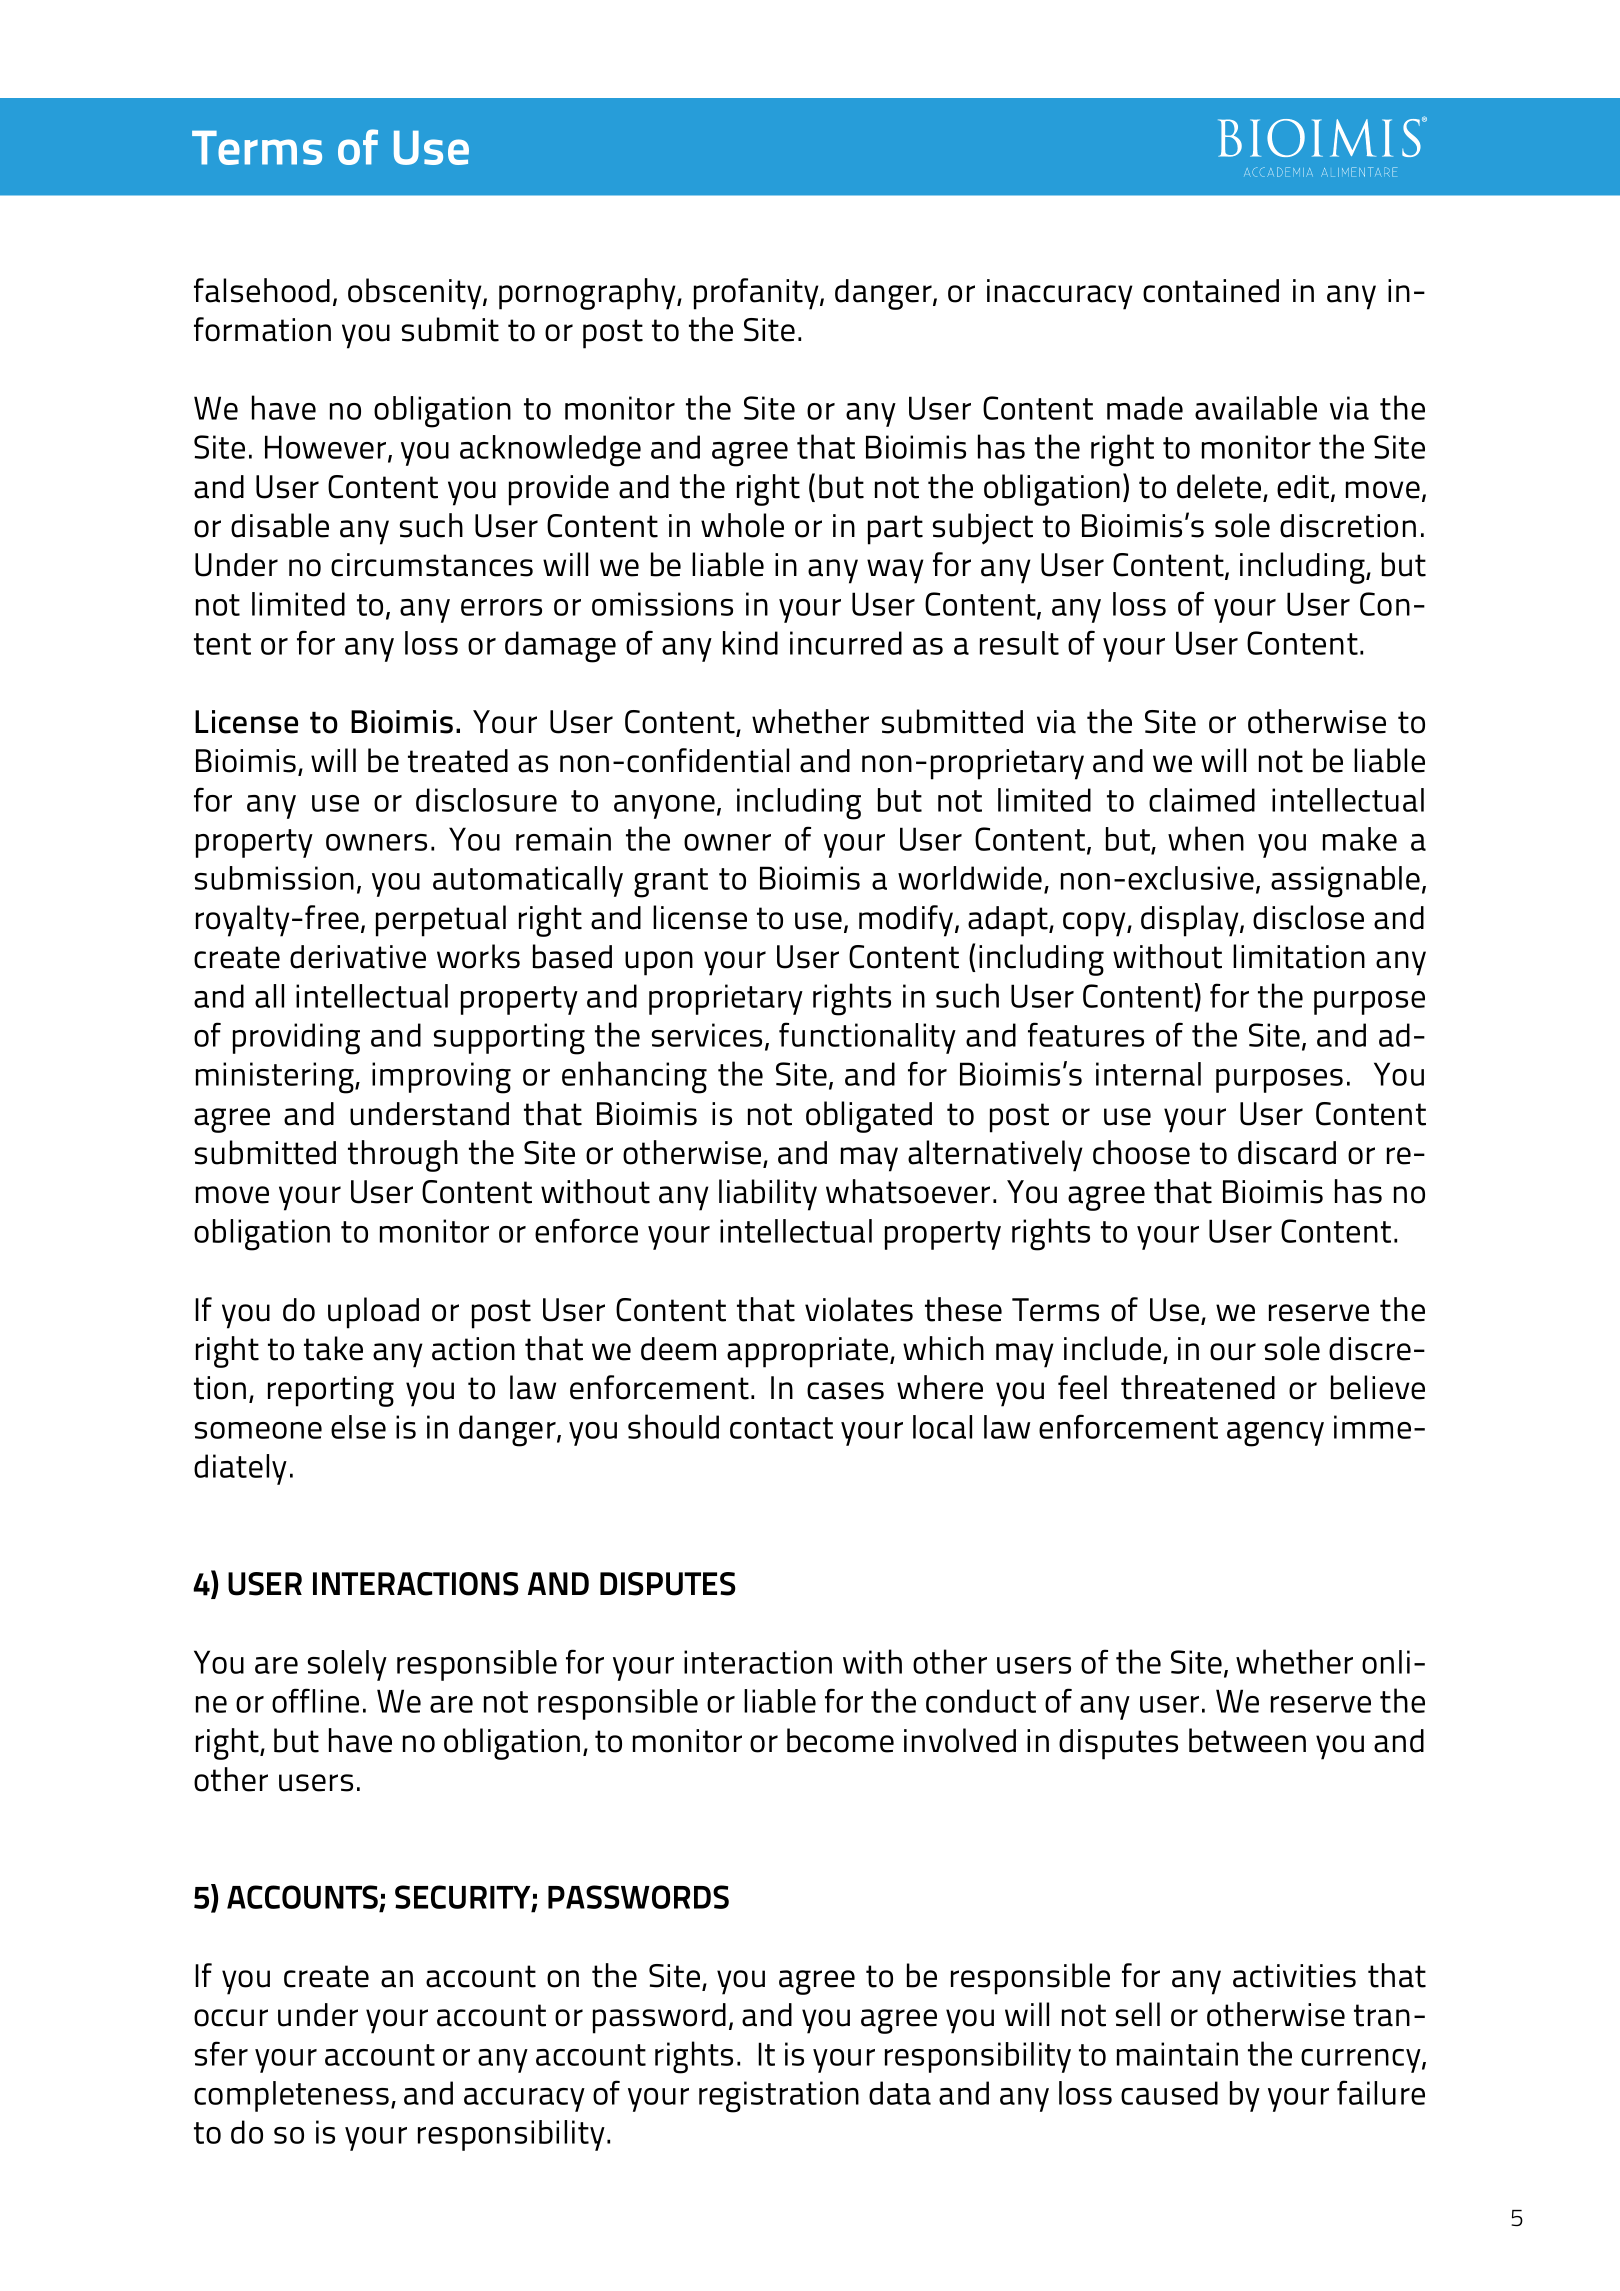  I want to click on obscenity, so click(416, 294).
